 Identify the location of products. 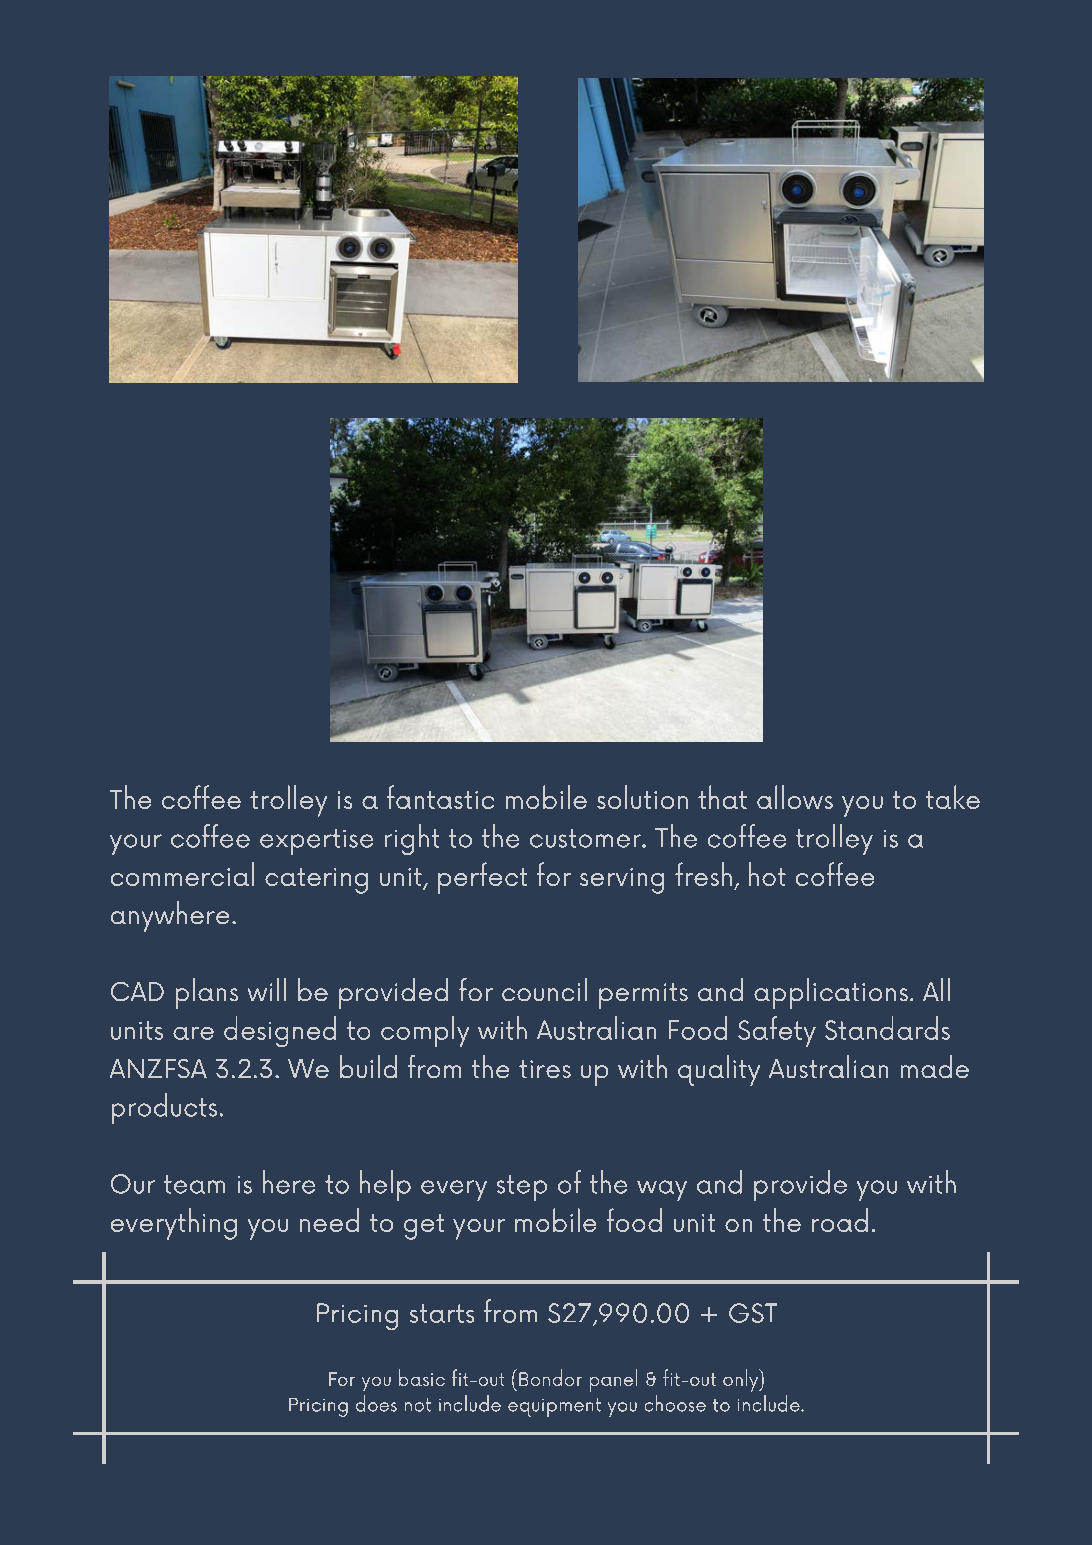
(164, 1108).
